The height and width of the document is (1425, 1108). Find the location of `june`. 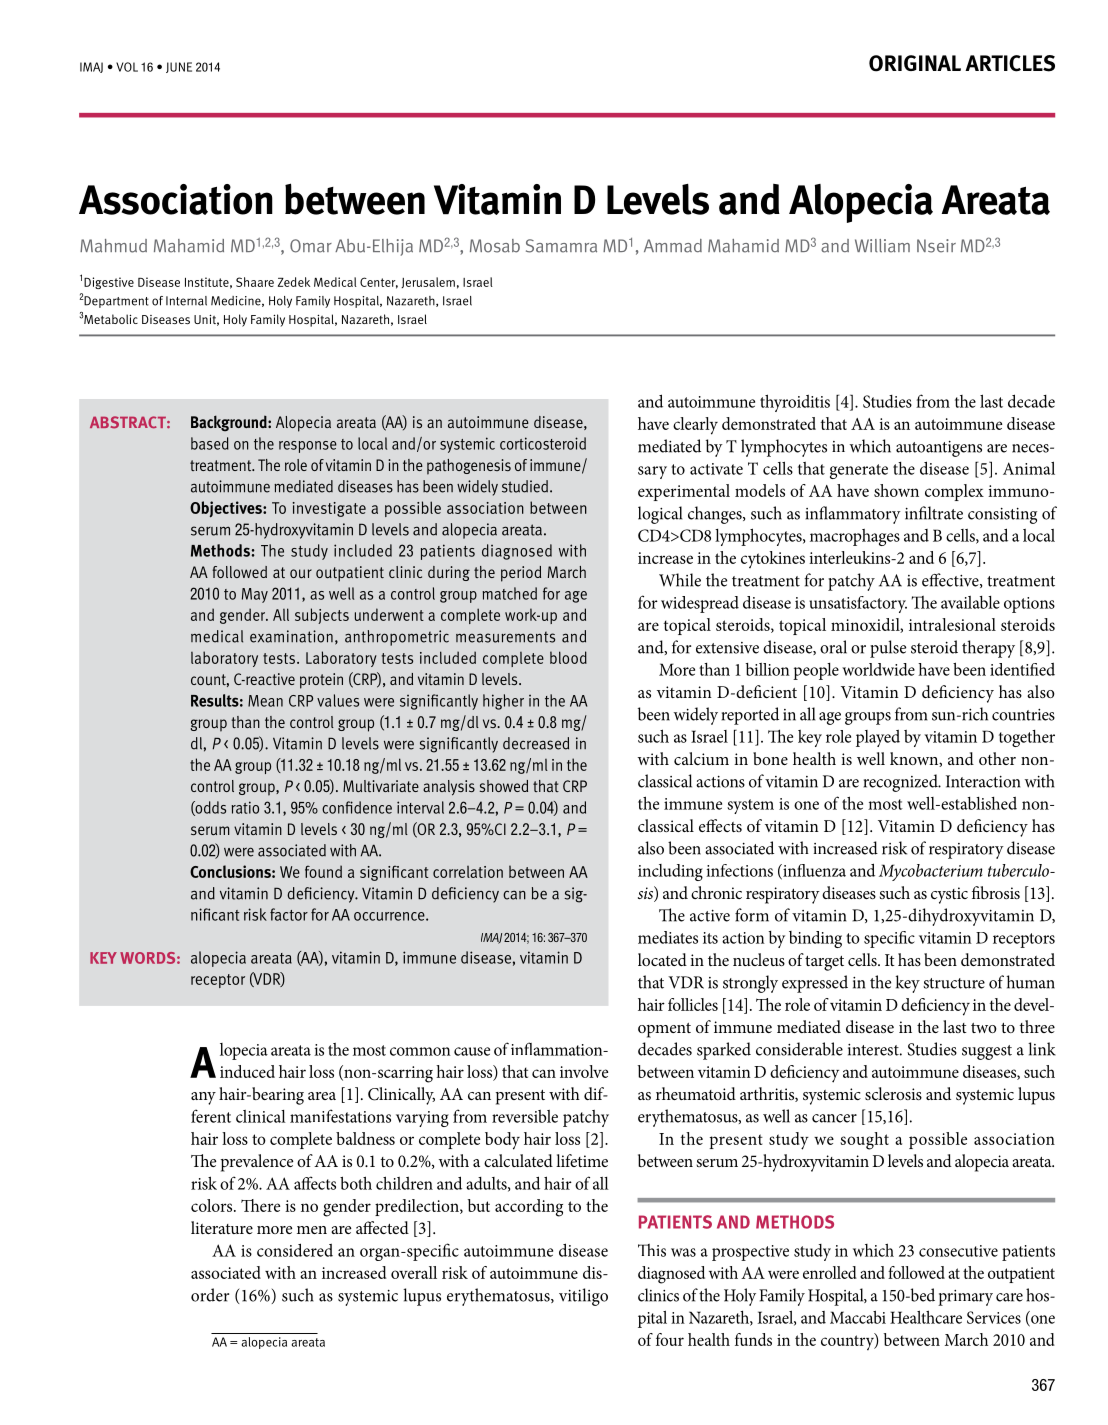

june is located at coordinates (179, 67).
